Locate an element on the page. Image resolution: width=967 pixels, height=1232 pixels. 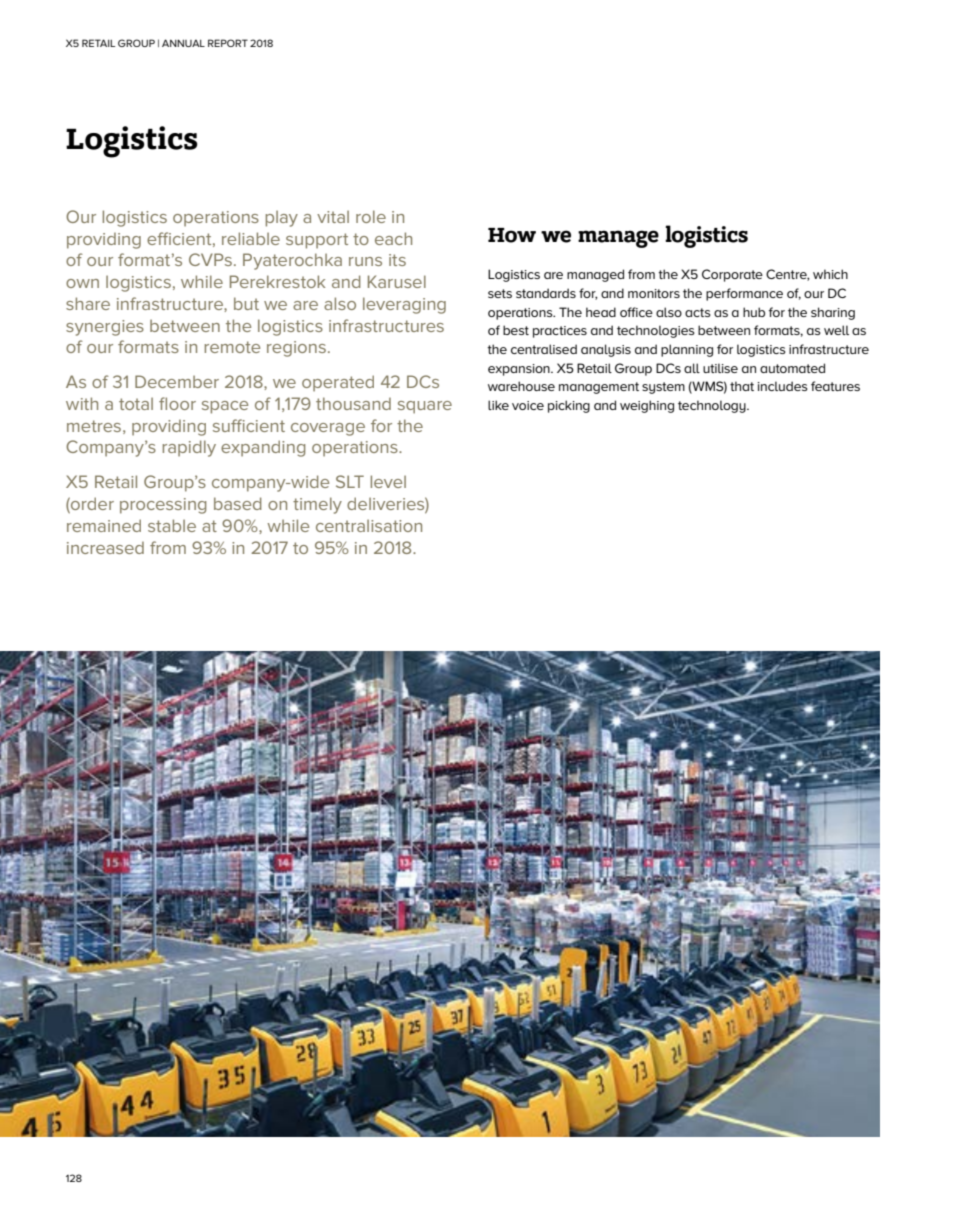
technology is located at coordinates (713, 406).
